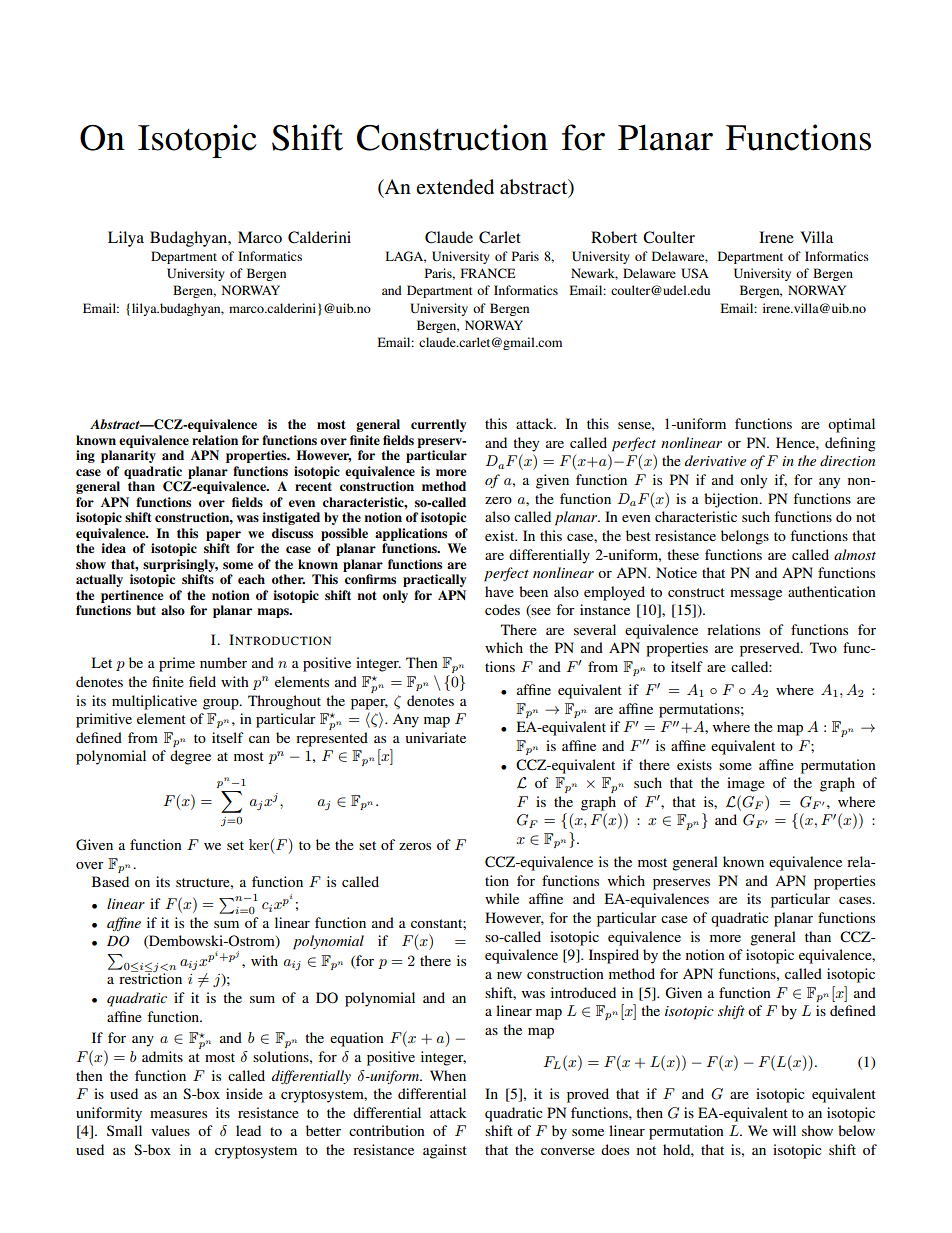  I want to click on degree, so click(190, 757).
